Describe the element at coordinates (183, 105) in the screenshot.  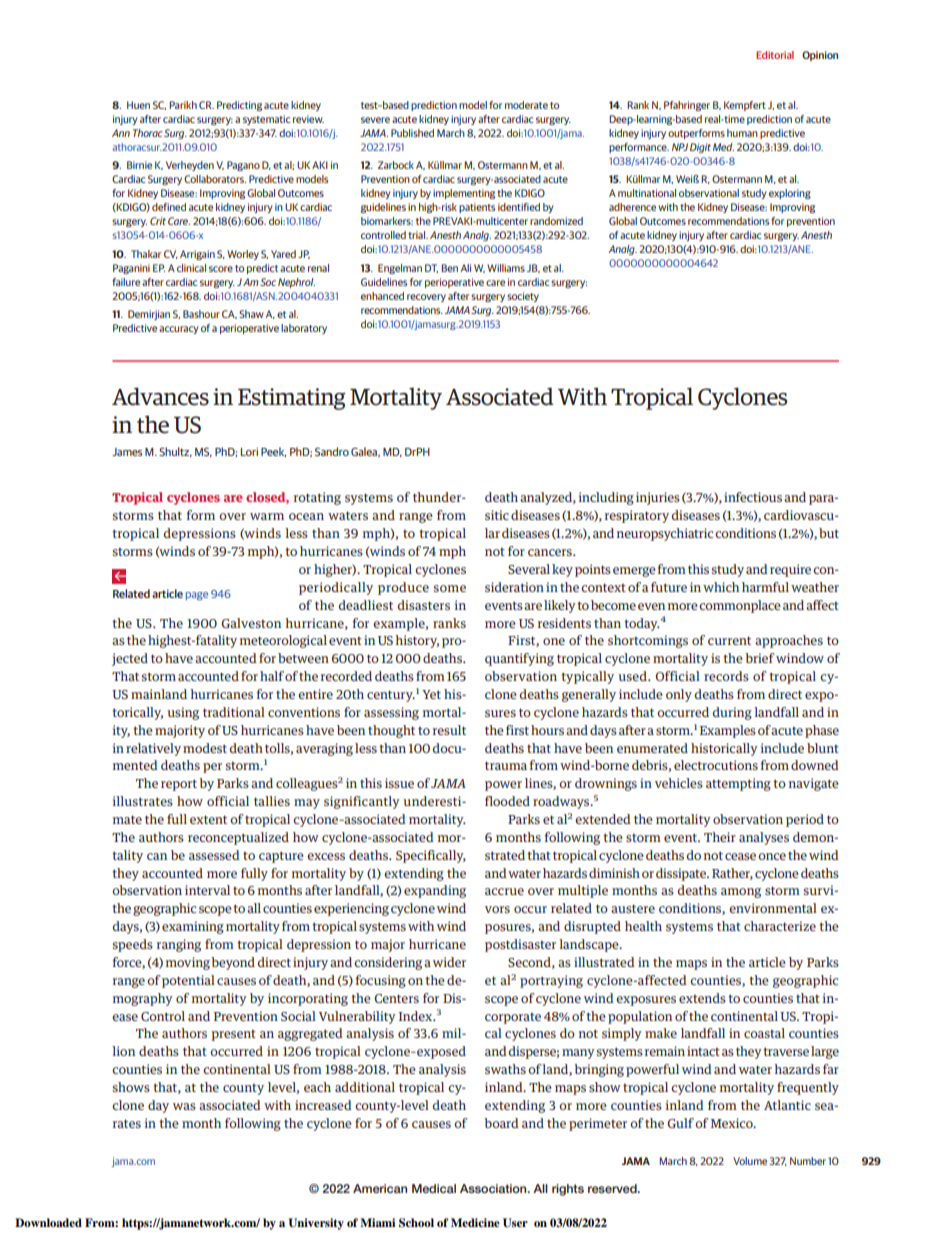
I see `Parikh` at that location.
